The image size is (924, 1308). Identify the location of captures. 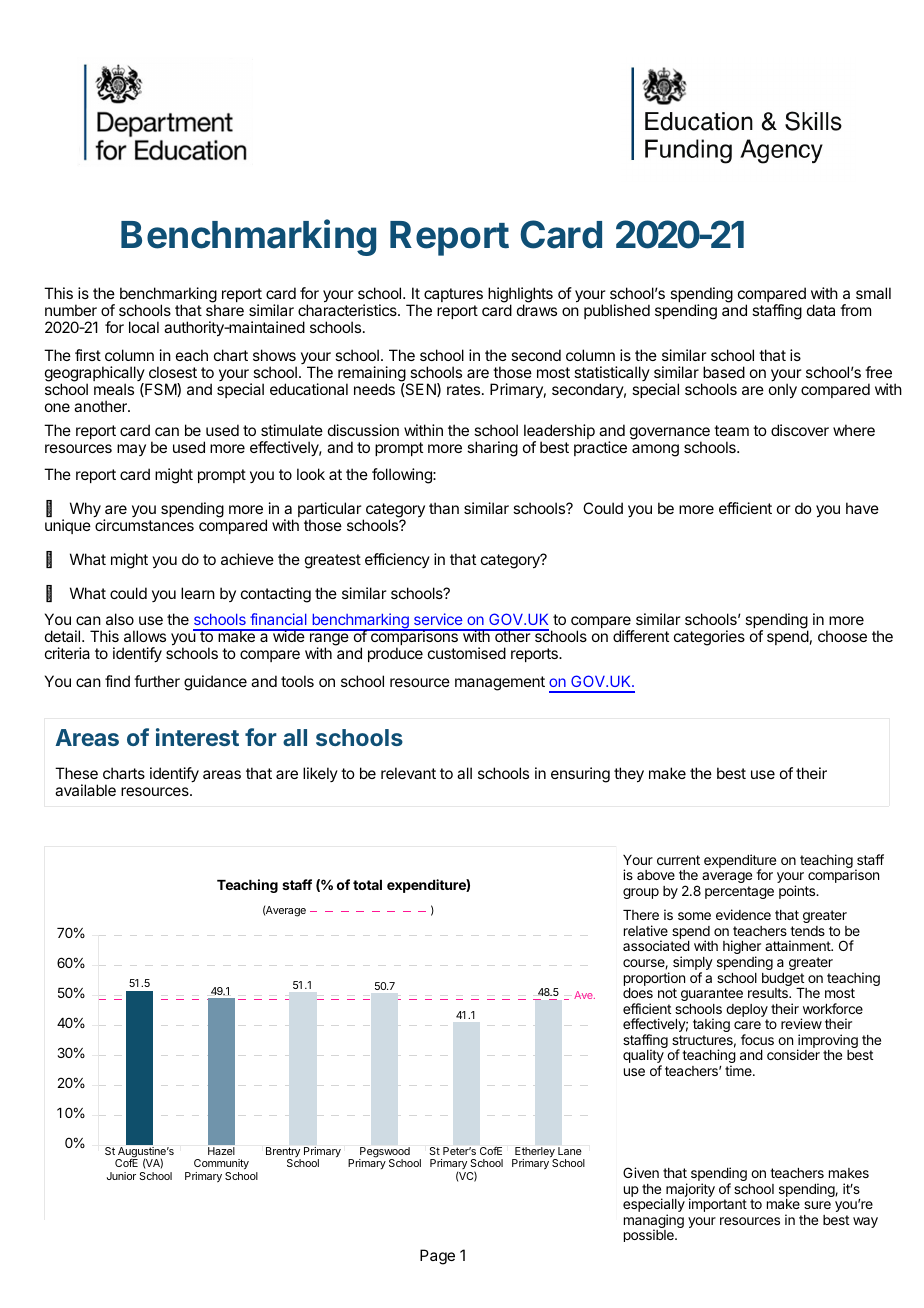
(453, 295).
